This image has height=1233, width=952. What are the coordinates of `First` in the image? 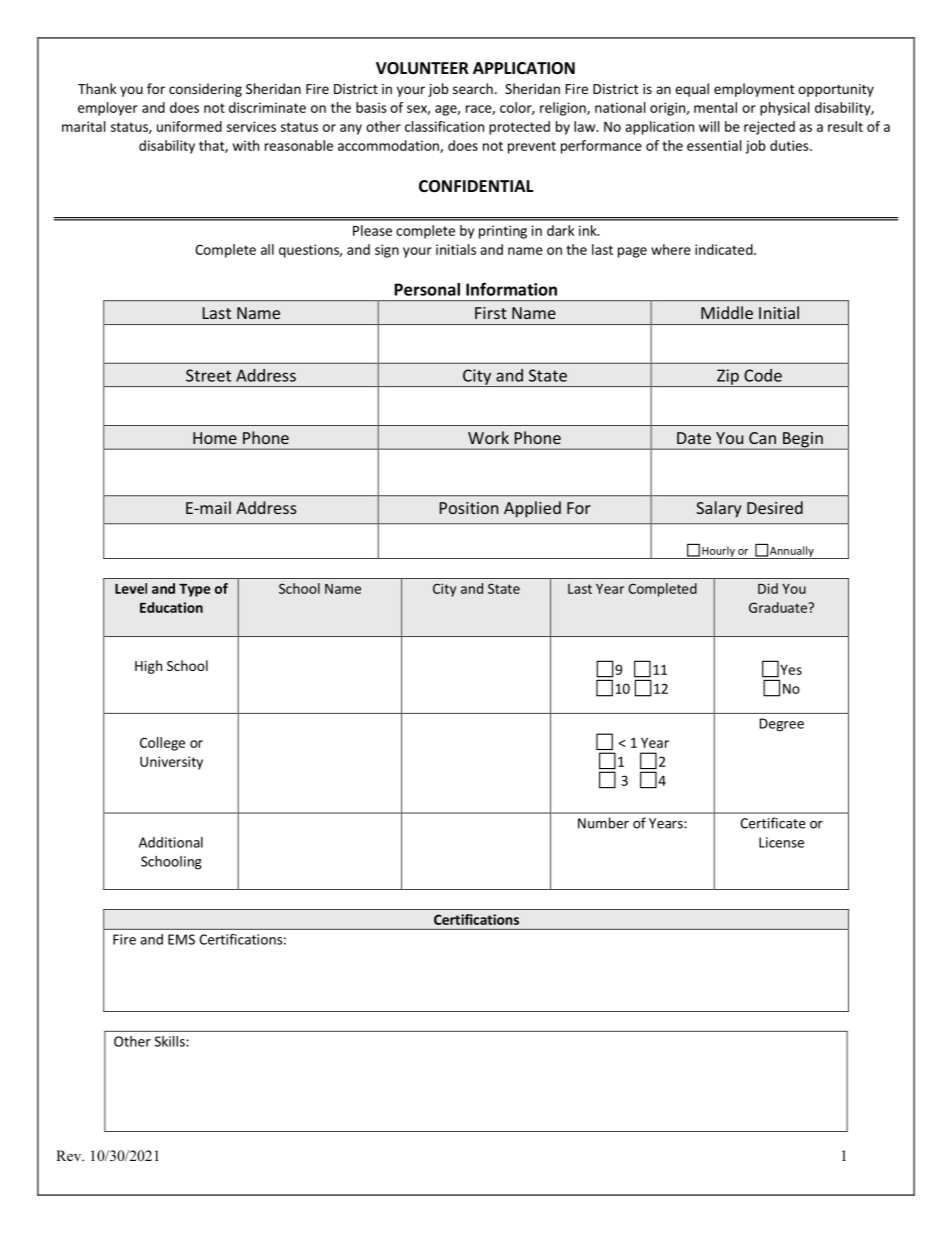 It's located at (491, 313).
